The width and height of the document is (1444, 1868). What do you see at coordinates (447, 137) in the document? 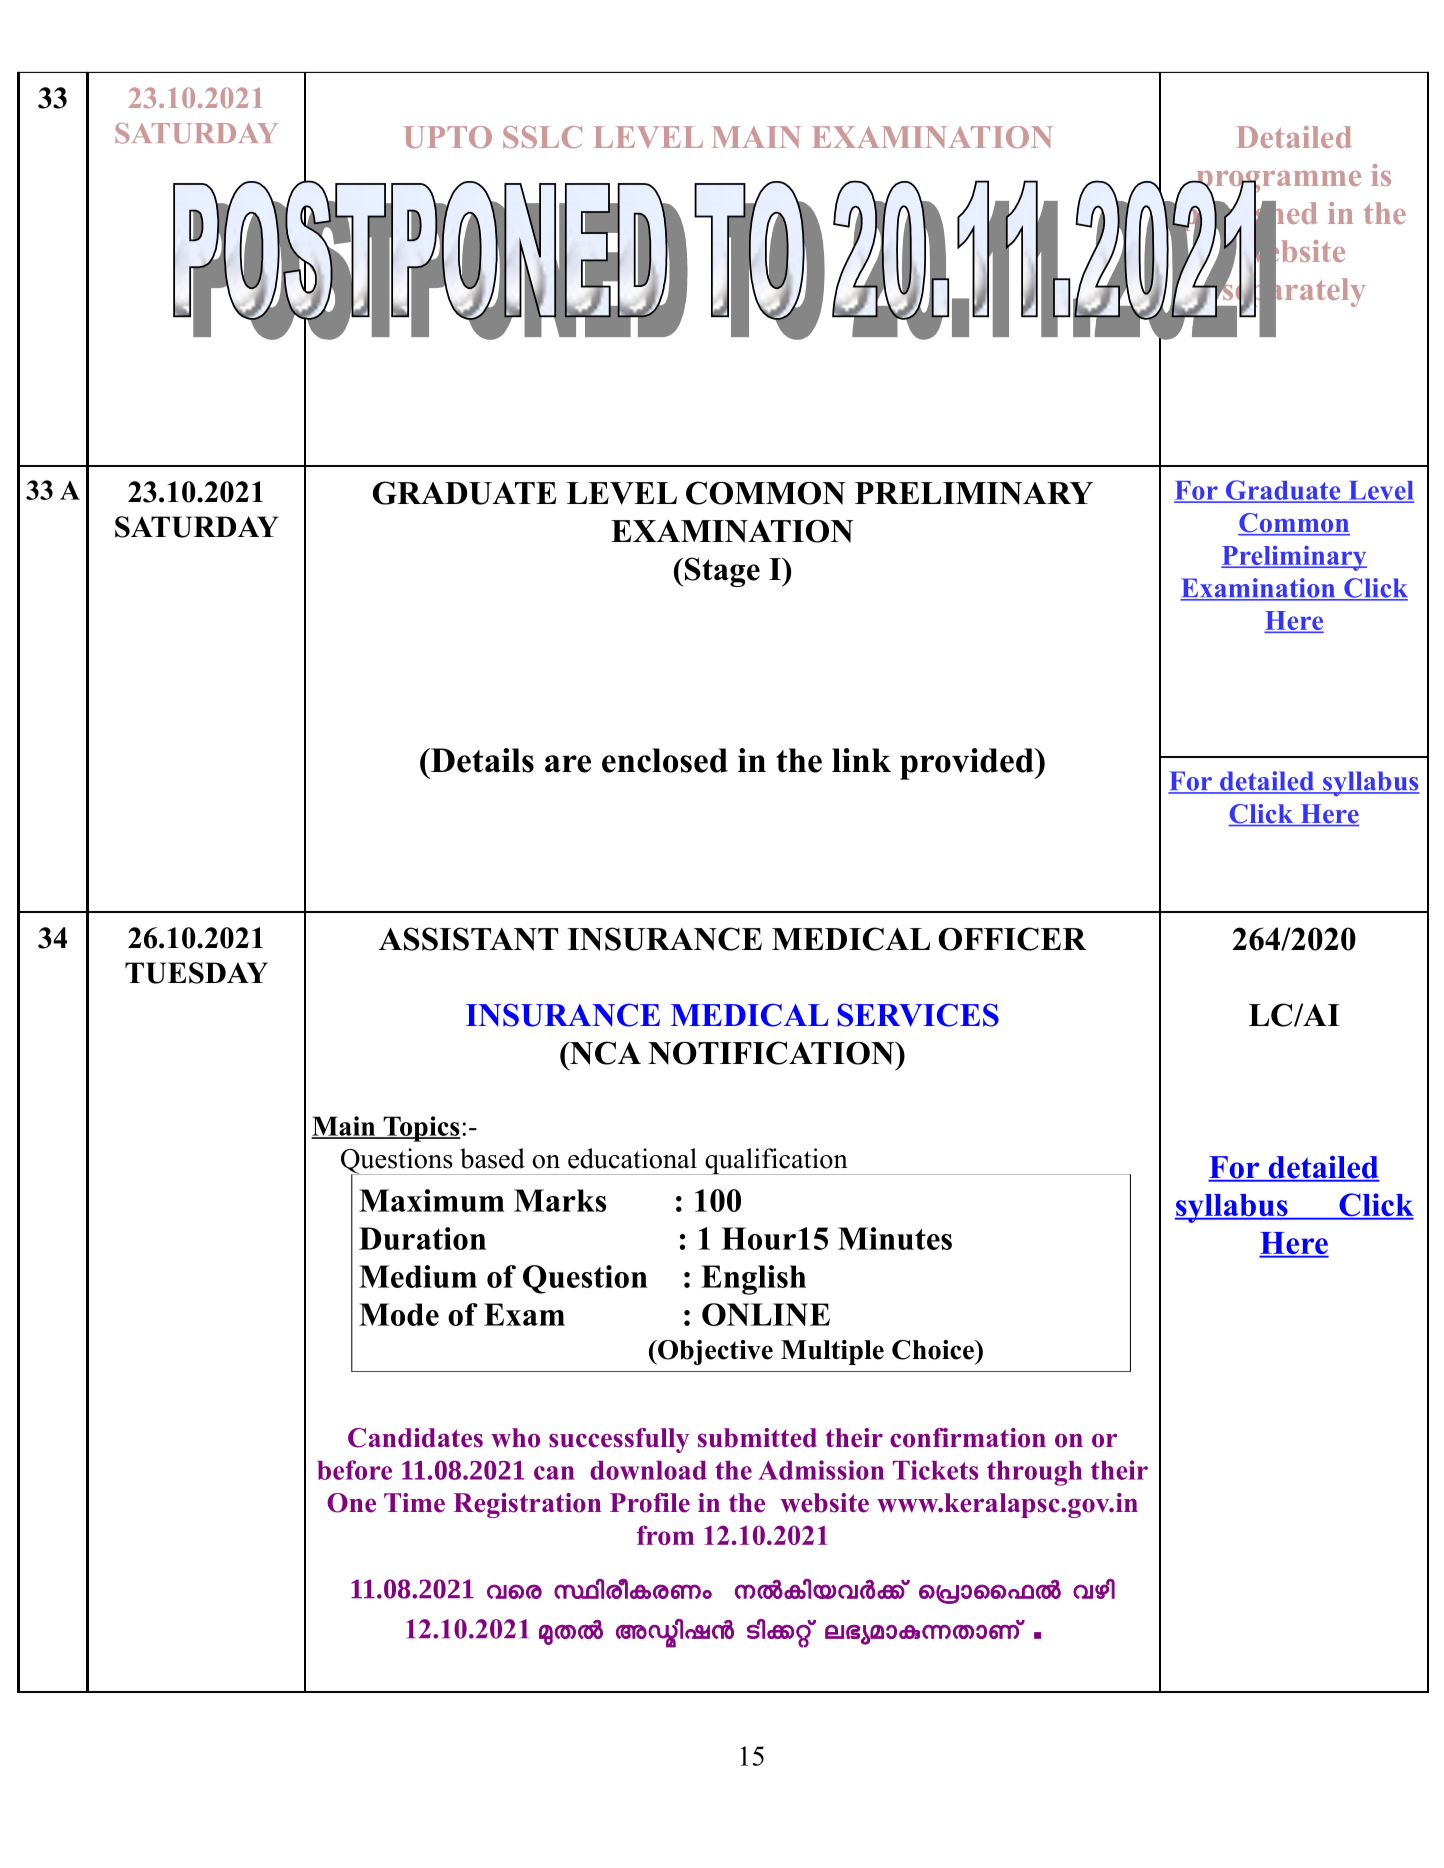
I see `UPTO` at bounding box center [447, 137].
